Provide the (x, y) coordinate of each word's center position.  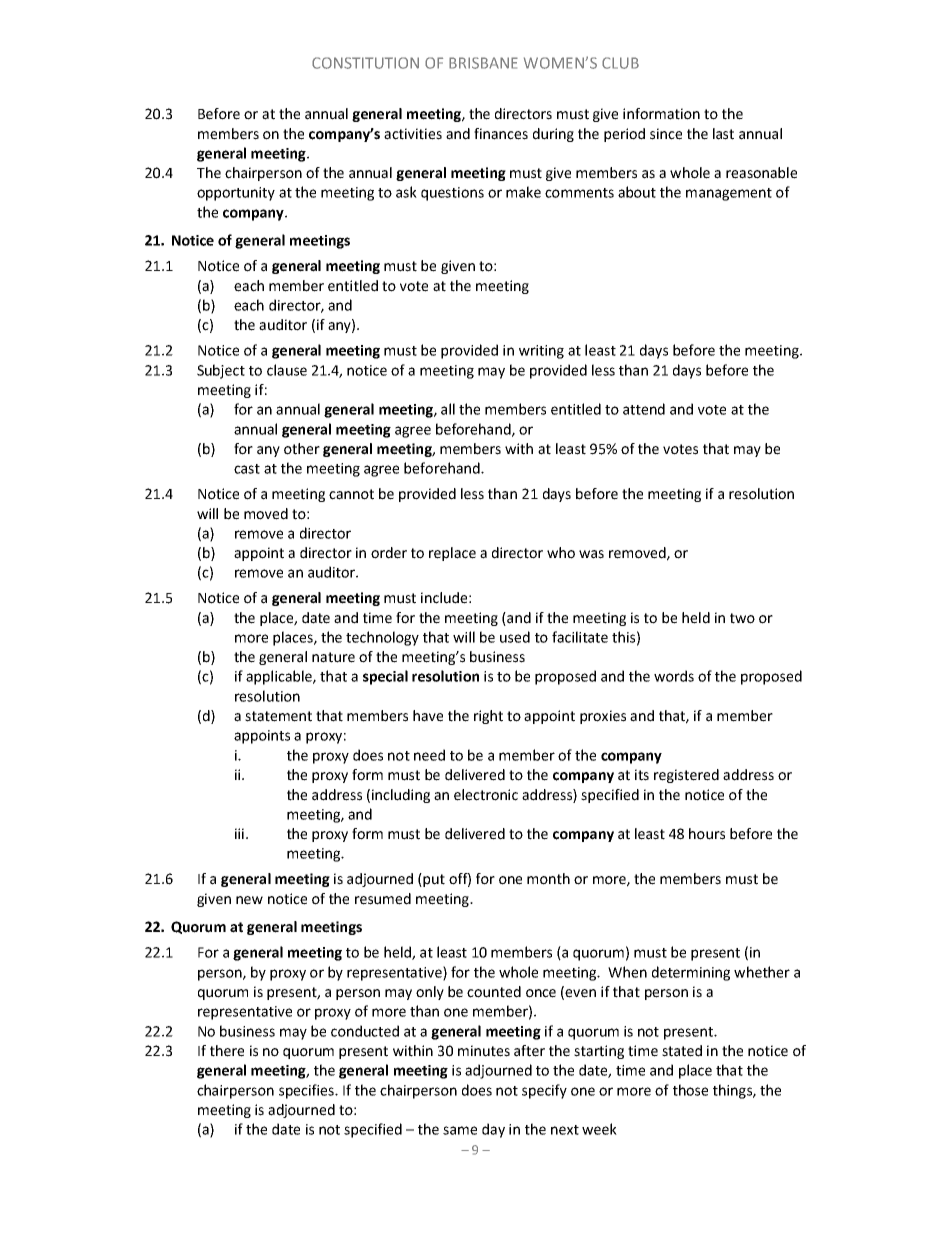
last (723, 134)
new (249, 900)
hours (707, 834)
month (548, 879)
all (448, 409)
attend (644, 409)
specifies (307, 1091)
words (674, 676)
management (729, 194)
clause (287, 370)
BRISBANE (483, 63)
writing (541, 352)
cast (247, 469)
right (488, 717)
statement (278, 716)
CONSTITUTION (365, 63)
